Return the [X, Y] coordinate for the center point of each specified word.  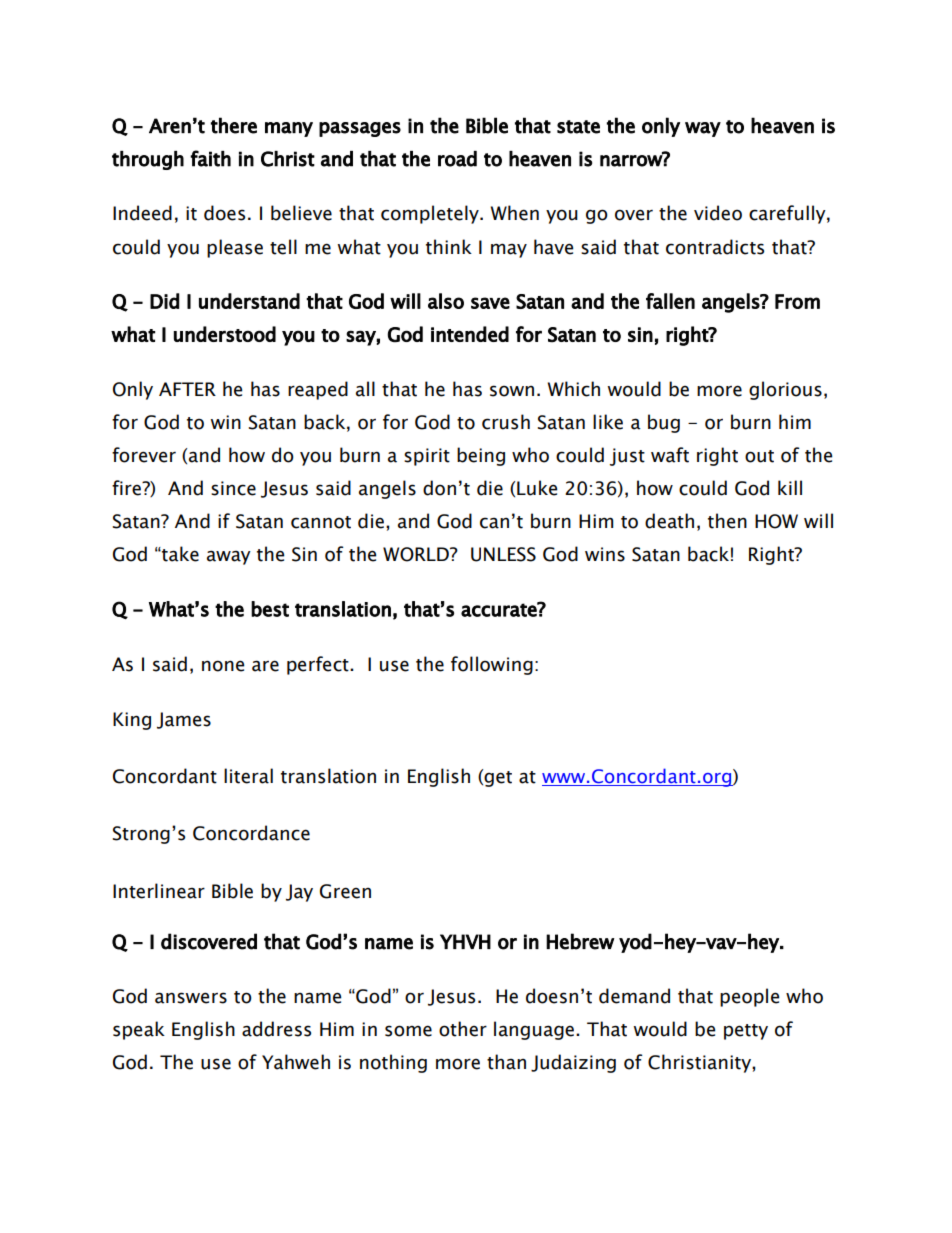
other [463, 1029]
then [727, 521]
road [457, 159]
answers [191, 998]
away [229, 557]
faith [210, 158]
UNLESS [503, 554]
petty [746, 1032]
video [718, 213]
